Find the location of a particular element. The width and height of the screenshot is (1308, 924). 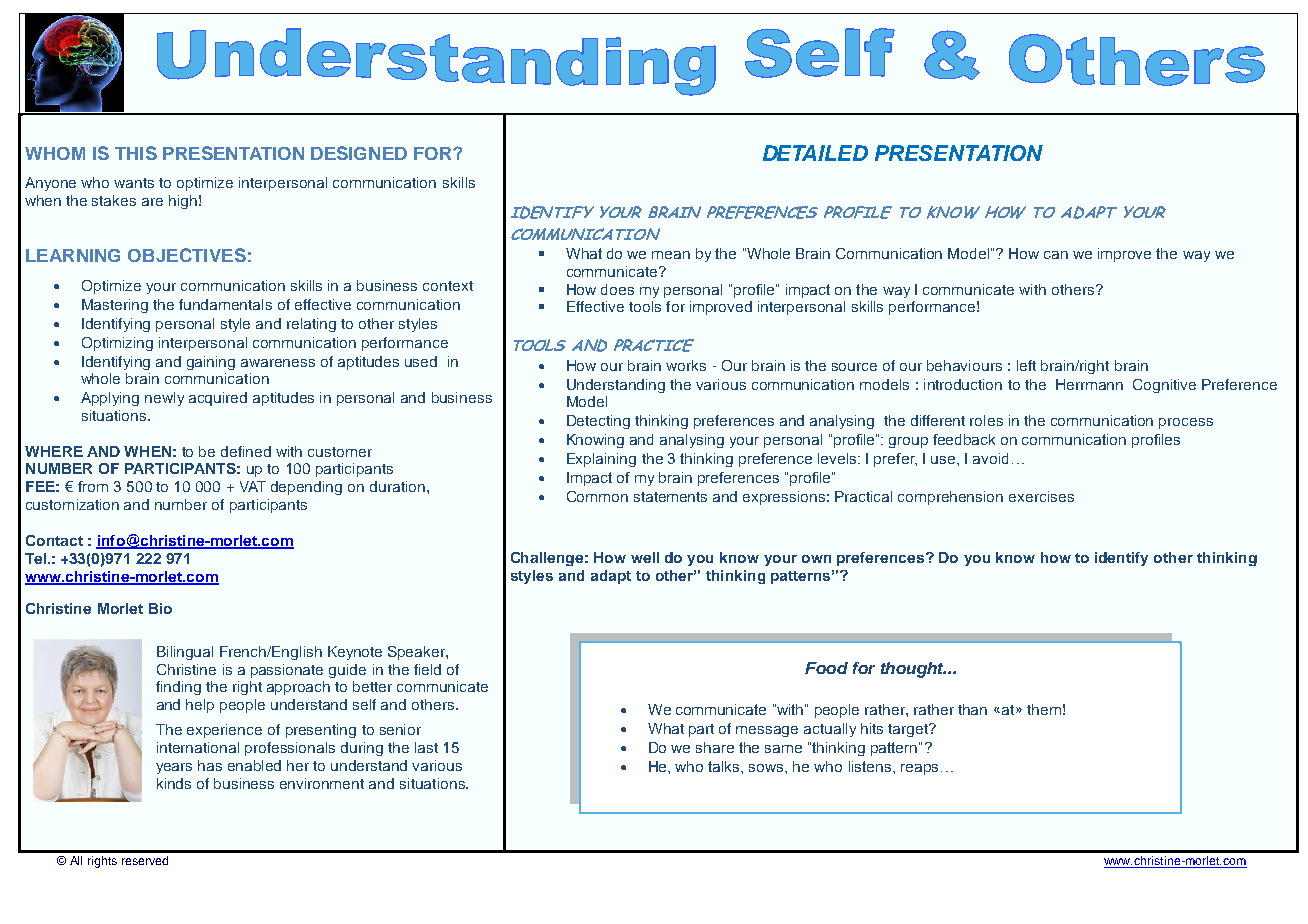

customization is located at coordinates (72, 504).
